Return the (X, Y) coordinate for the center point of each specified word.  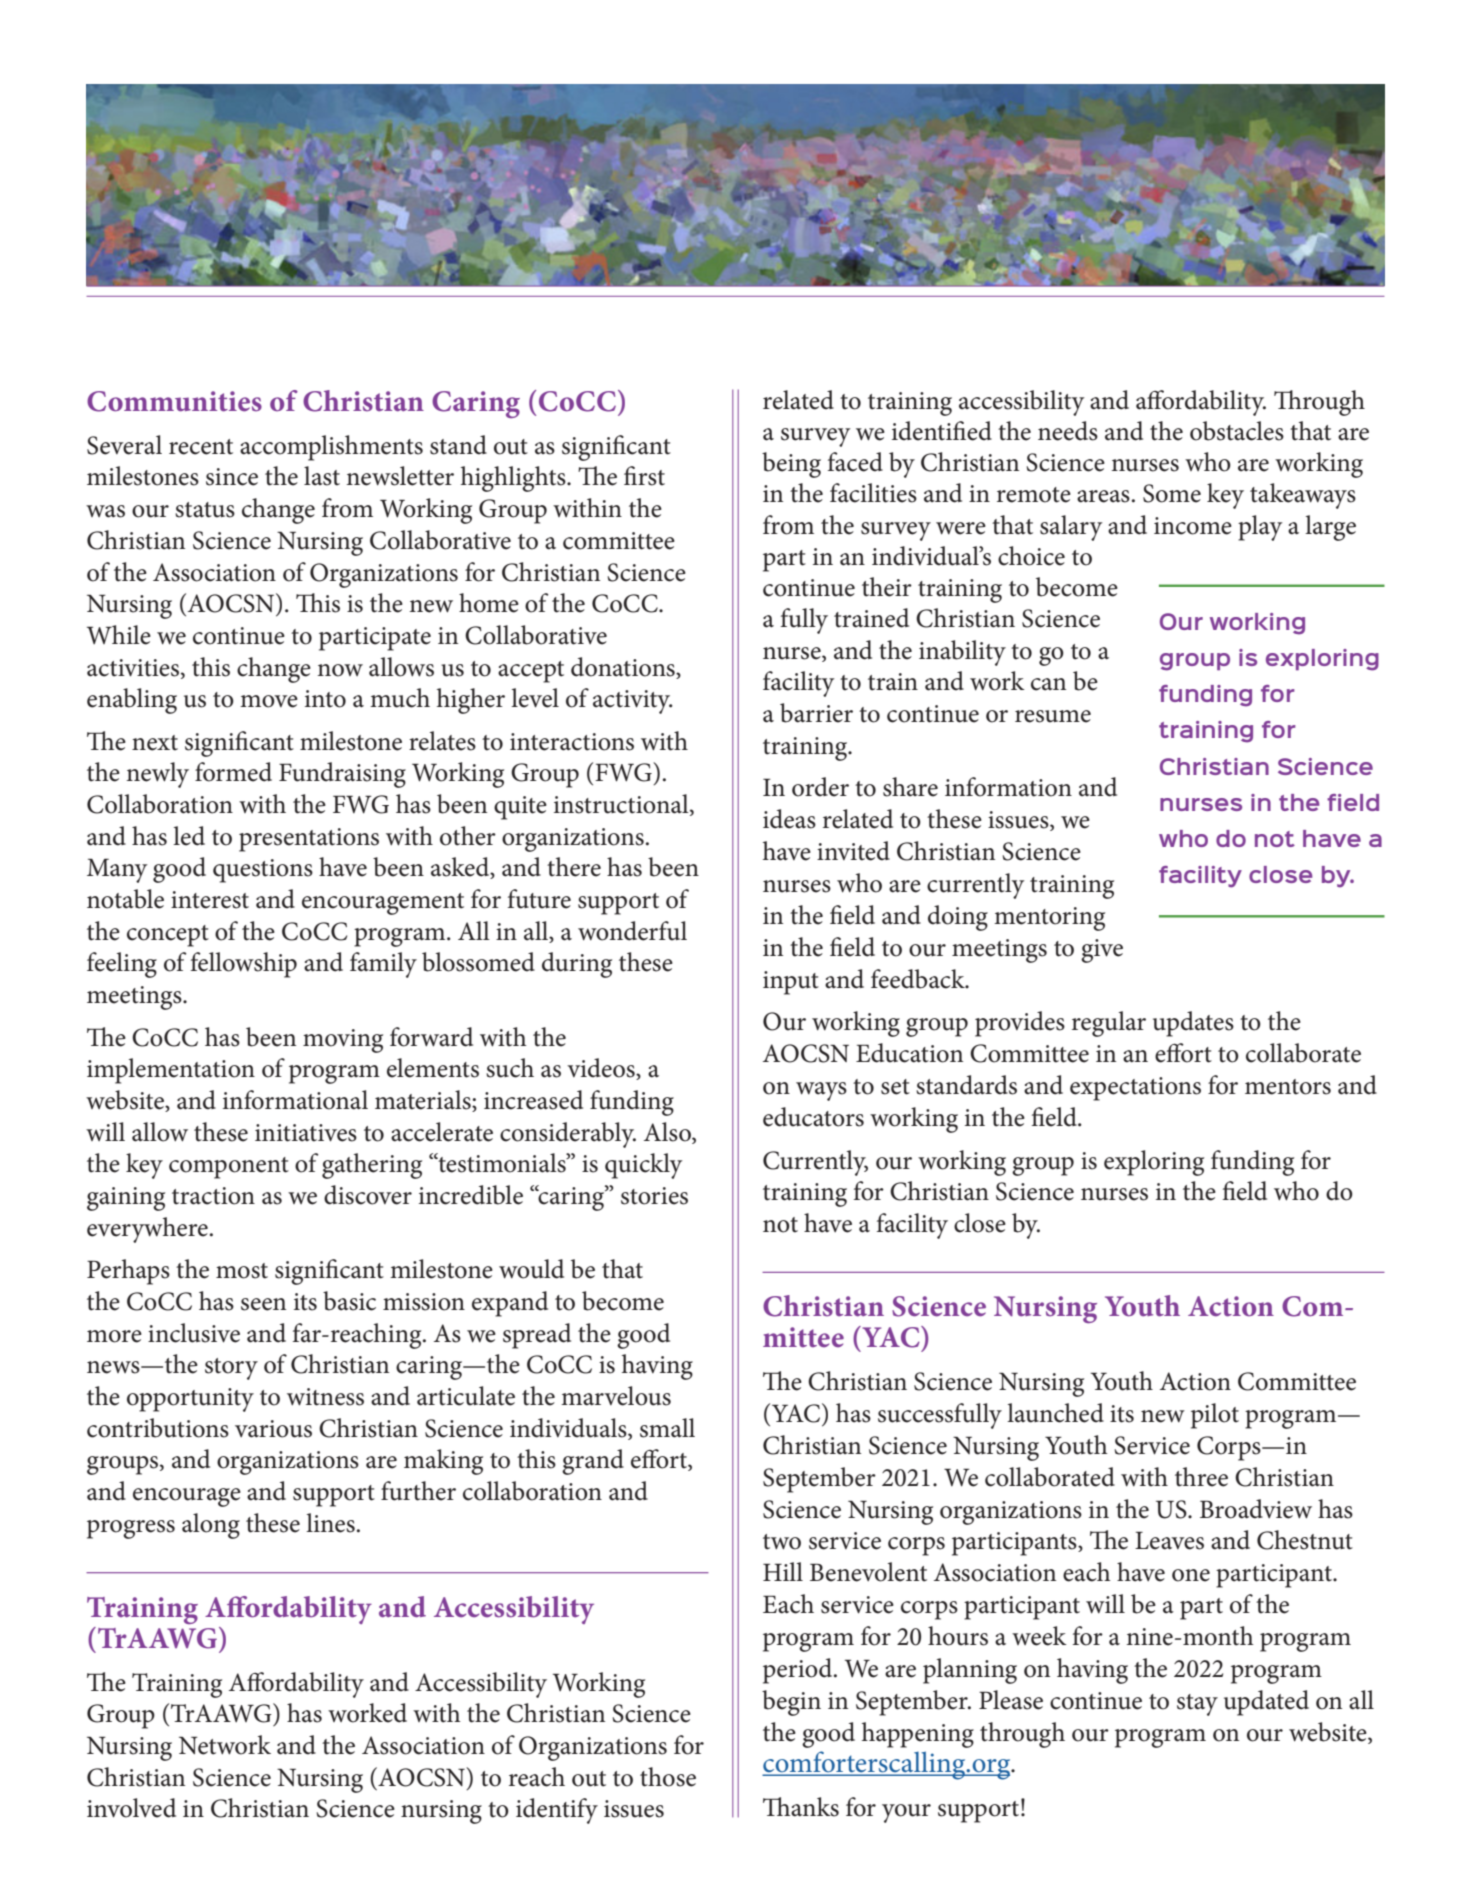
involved (131, 1808)
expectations (1135, 1089)
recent (201, 447)
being (791, 465)
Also (668, 1132)
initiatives (306, 1133)
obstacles (1237, 431)
